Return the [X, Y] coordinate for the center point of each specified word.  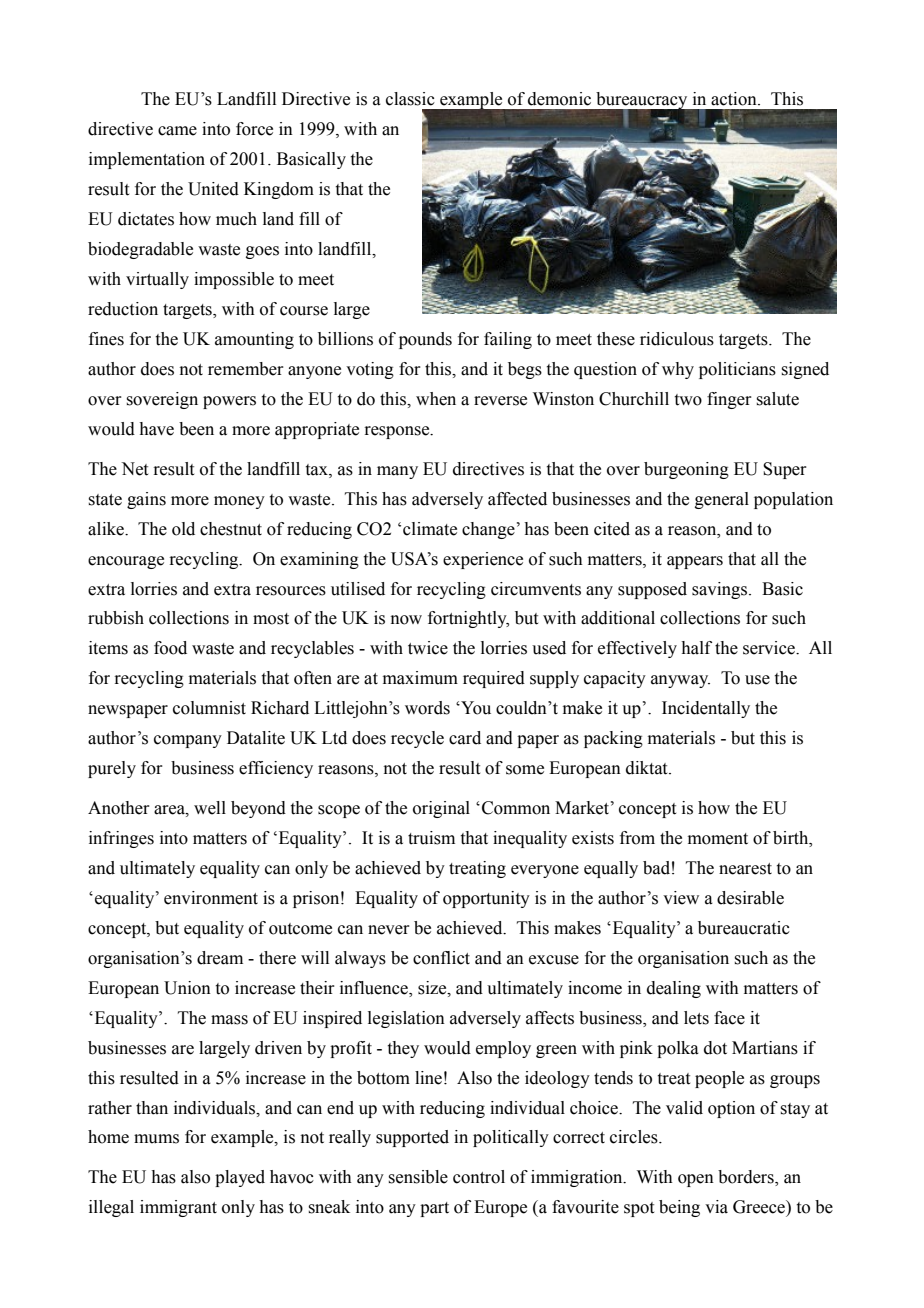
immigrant [178, 1208]
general [722, 500]
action [735, 99]
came [177, 131]
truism [431, 838]
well [210, 808]
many [397, 472]
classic [410, 99]
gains [146, 500]
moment [718, 839]
